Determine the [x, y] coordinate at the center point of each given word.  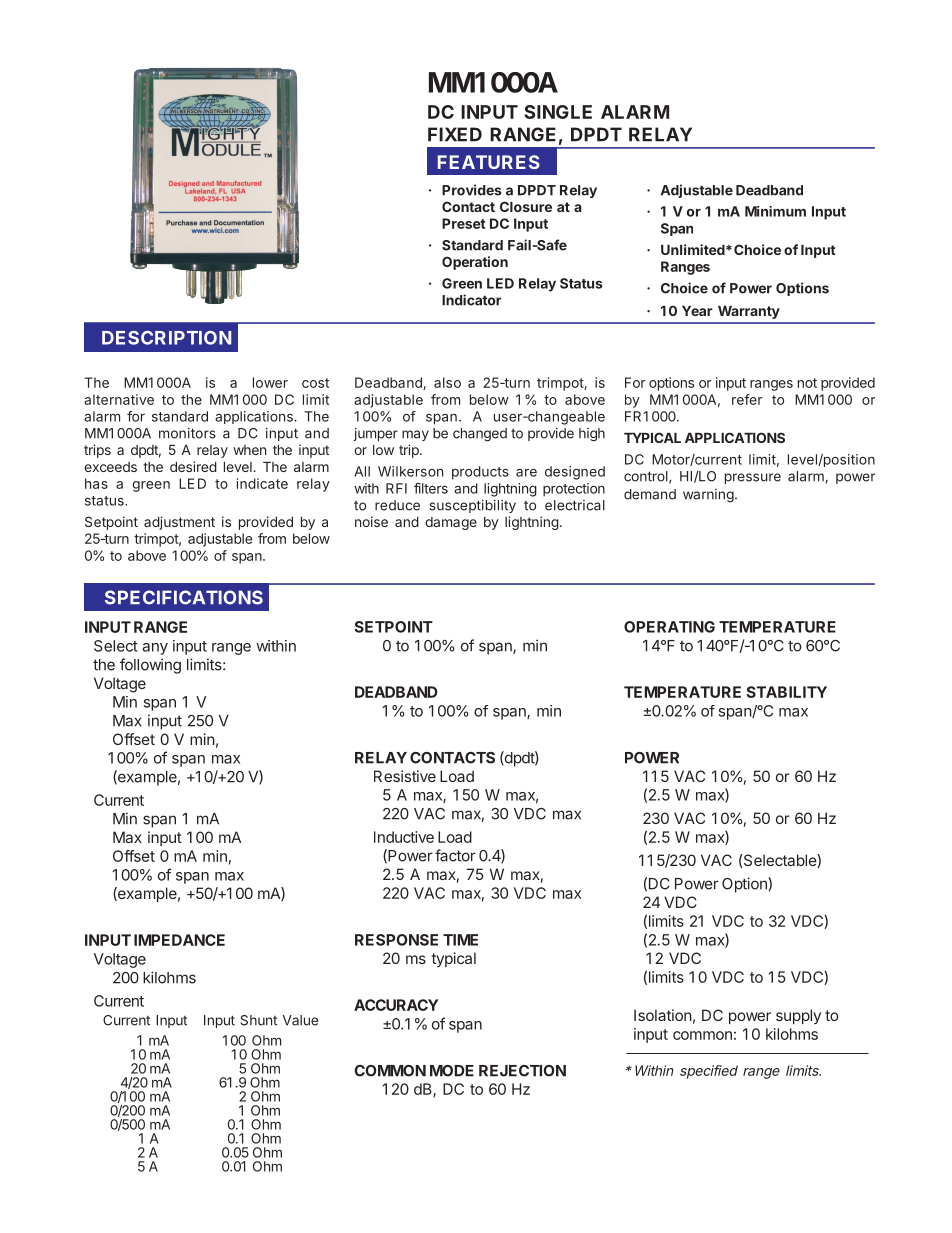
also [447, 382]
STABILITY [787, 692]
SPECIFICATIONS [184, 597]
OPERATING [669, 627]
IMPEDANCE [179, 940]
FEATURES [489, 162]
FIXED [455, 134]
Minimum [775, 211]
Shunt [259, 1020]
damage [451, 523]
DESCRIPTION [166, 338]
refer [747, 399]
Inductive [404, 837]
